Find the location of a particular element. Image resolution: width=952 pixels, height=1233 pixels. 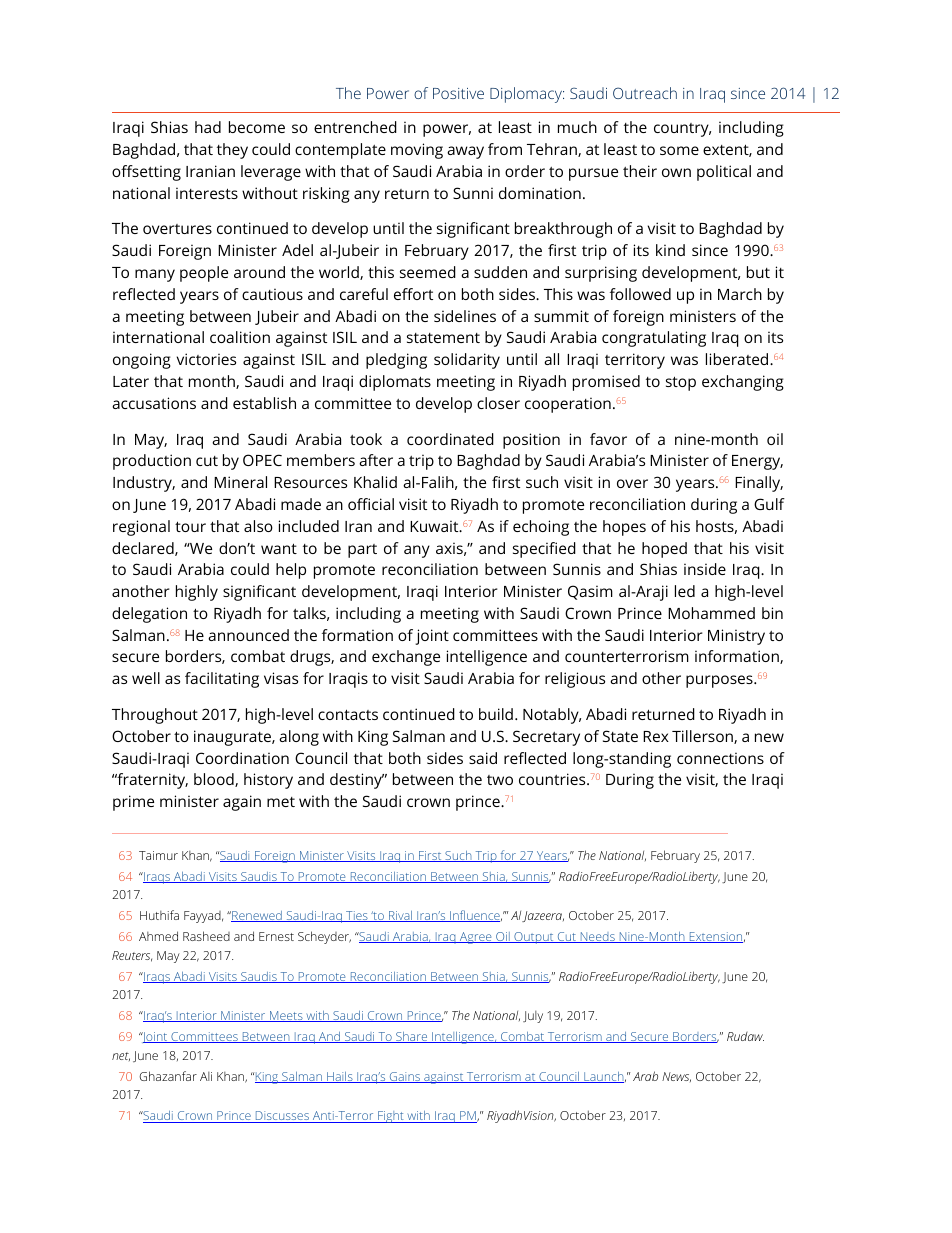

News is located at coordinates (676, 1077).
